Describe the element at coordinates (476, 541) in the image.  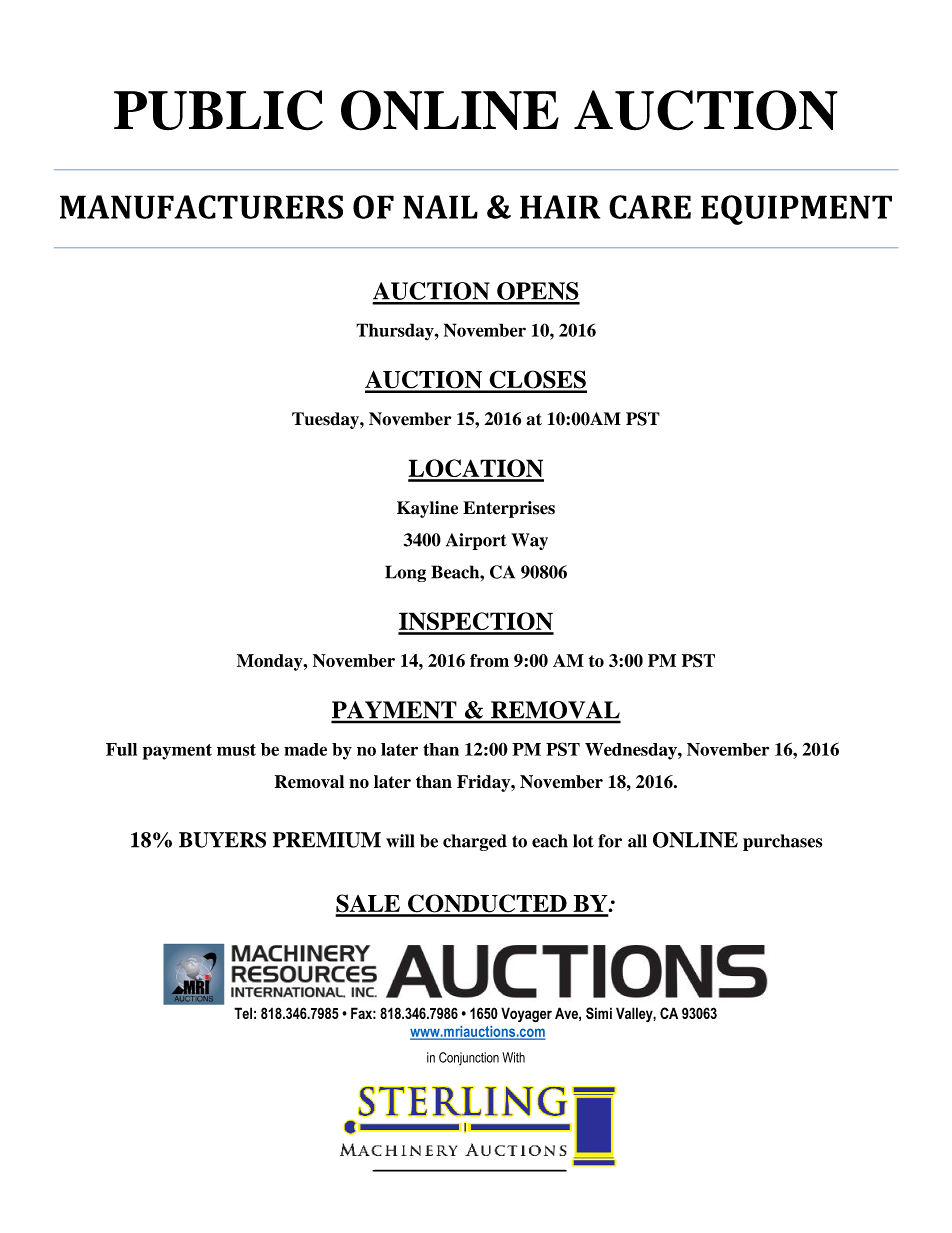
I see `Airport` at that location.
